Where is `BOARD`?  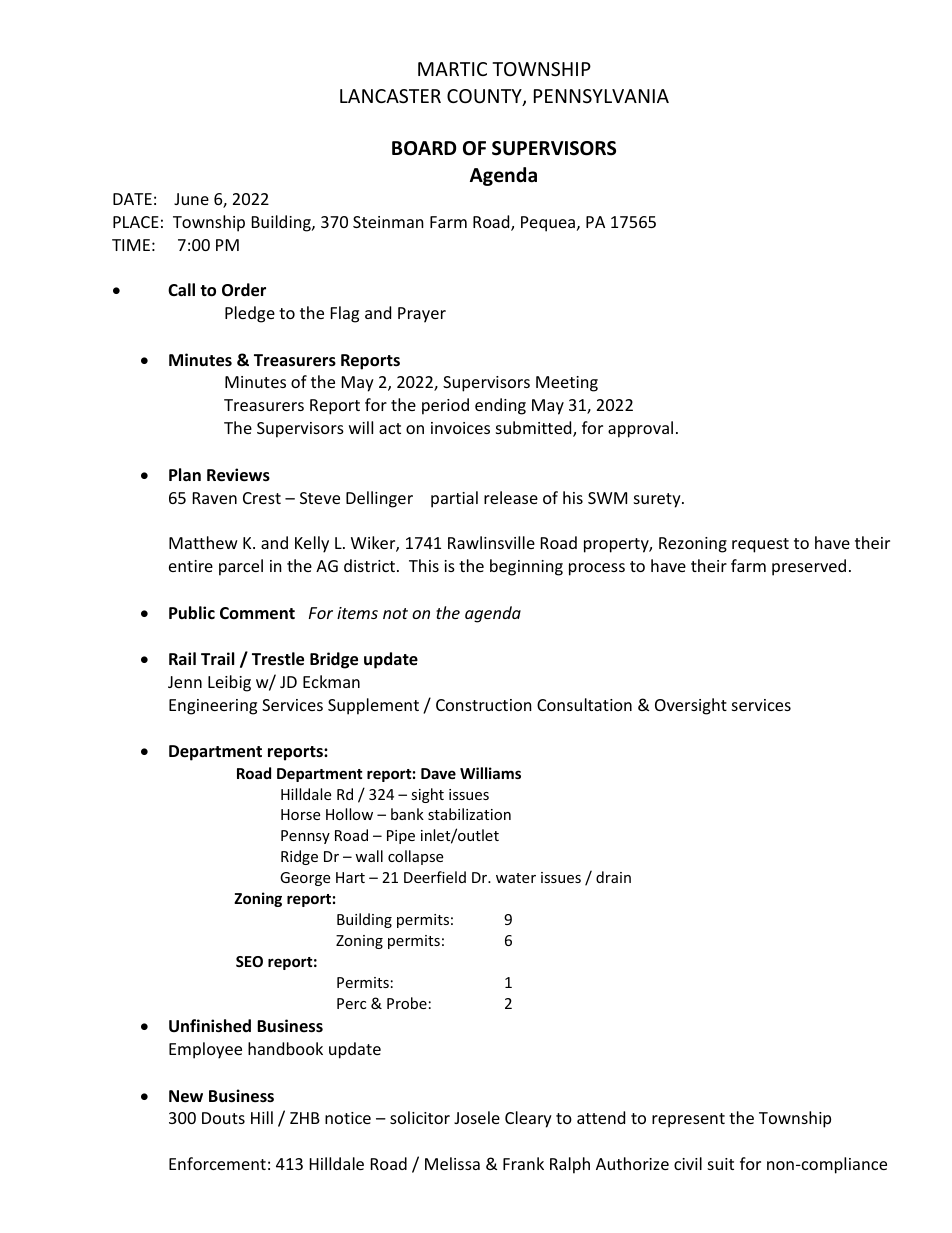 BOARD is located at coordinates (424, 148).
